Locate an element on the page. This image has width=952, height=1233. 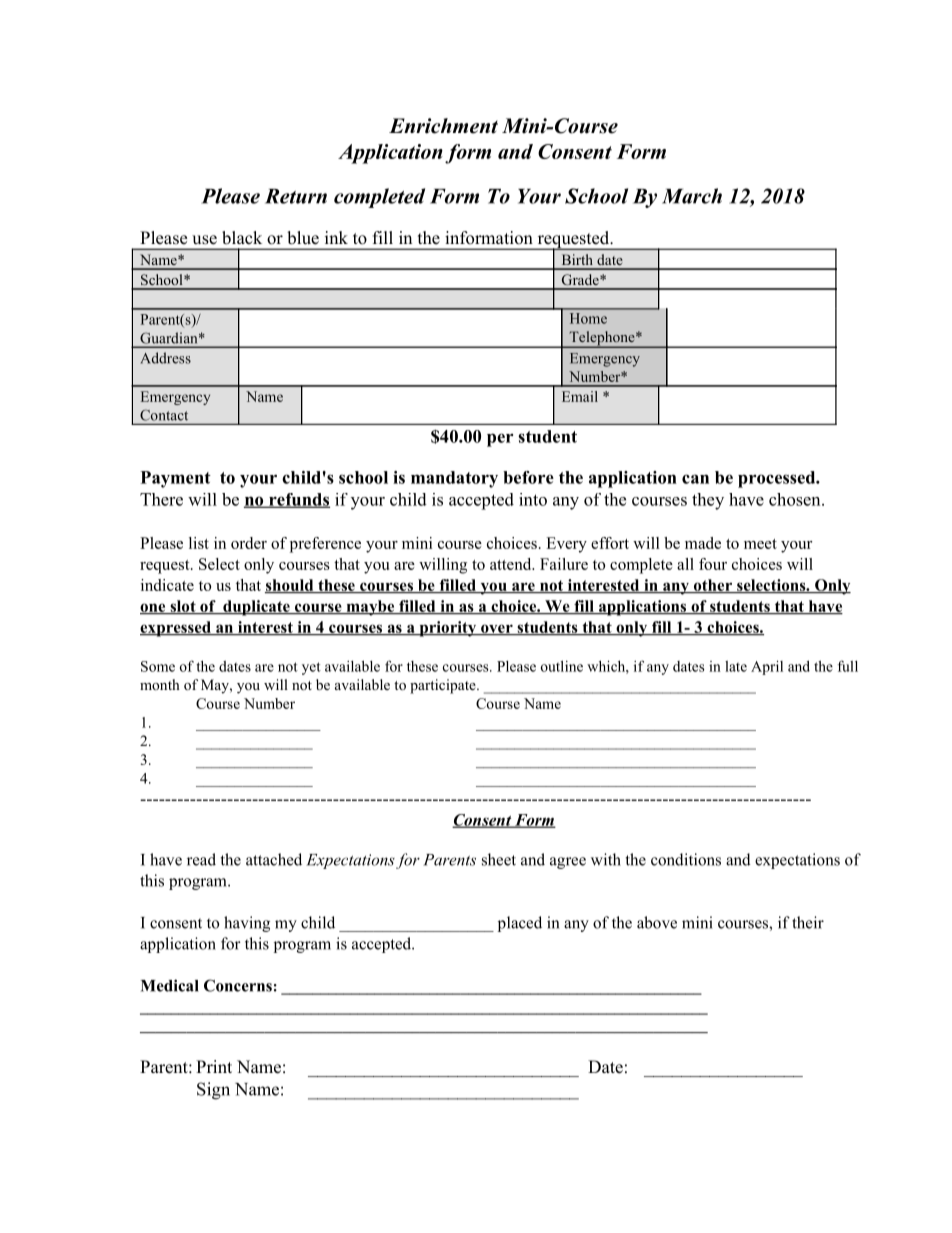
Print is located at coordinates (214, 1066).
